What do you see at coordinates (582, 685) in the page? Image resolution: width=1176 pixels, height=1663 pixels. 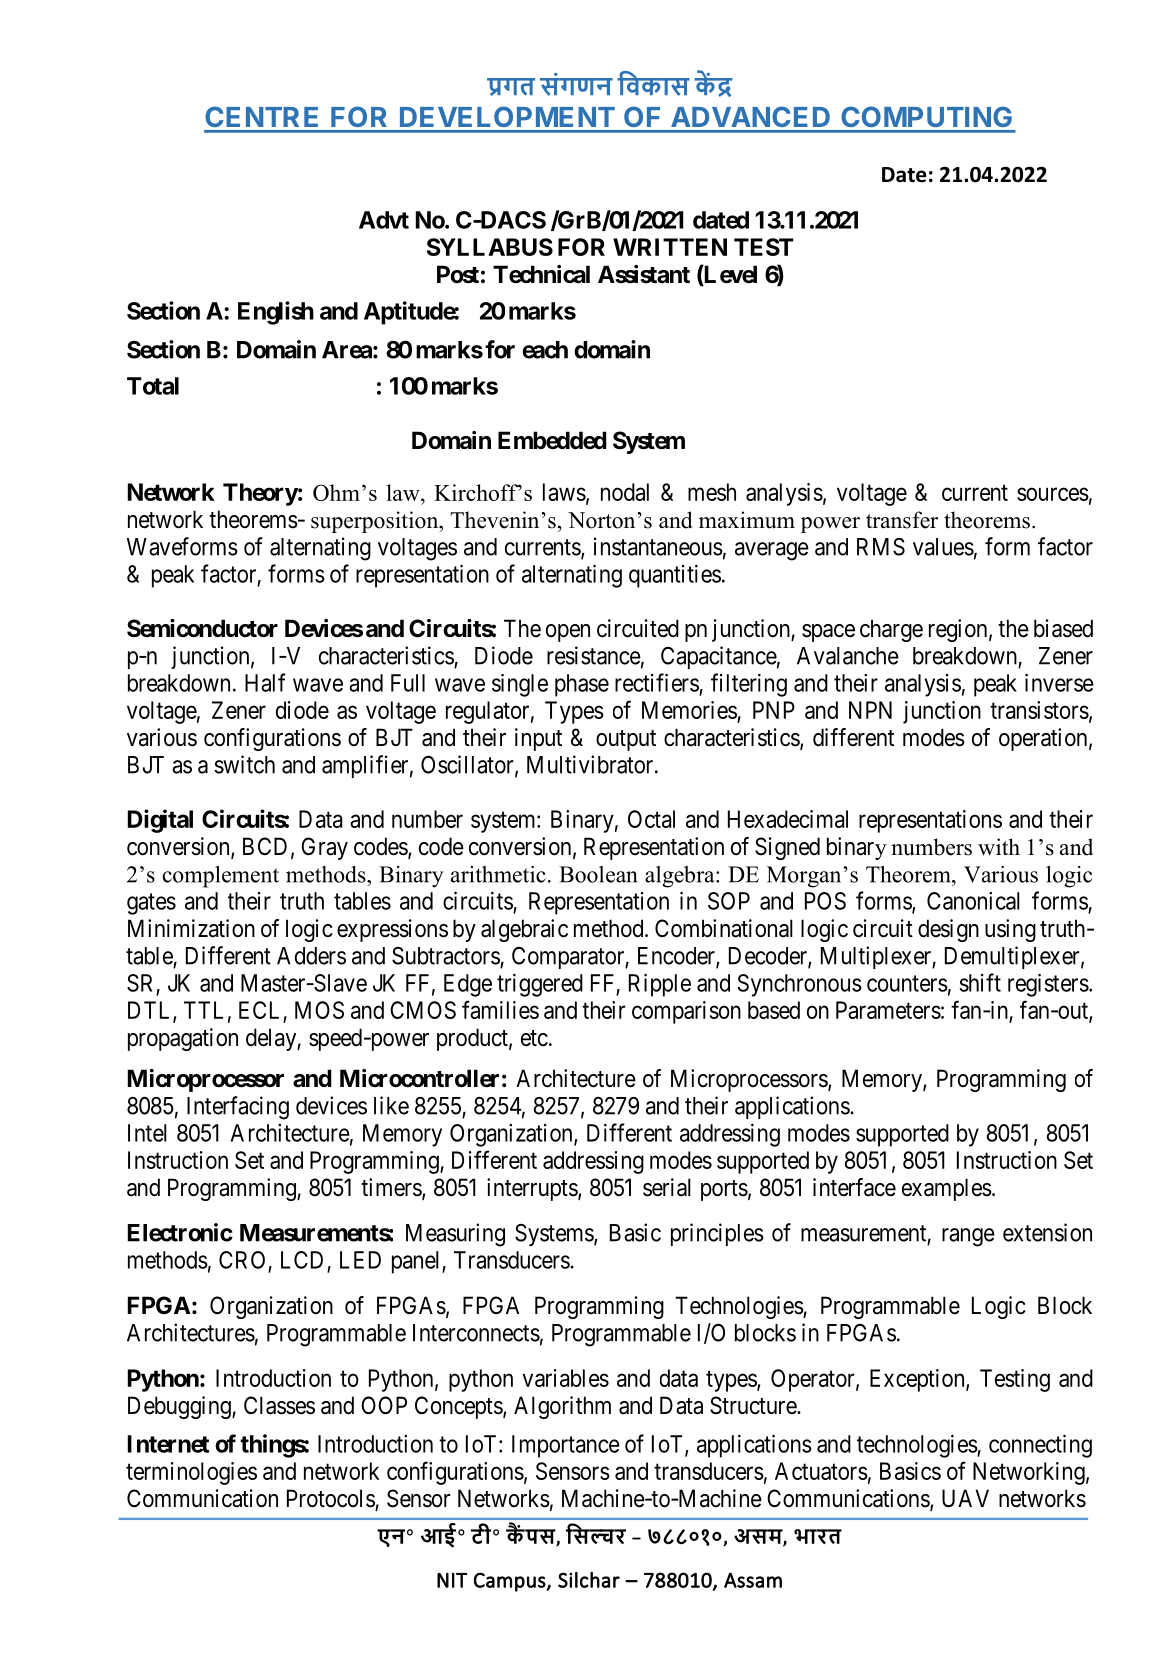 I see `phase` at bounding box center [582, 685].
